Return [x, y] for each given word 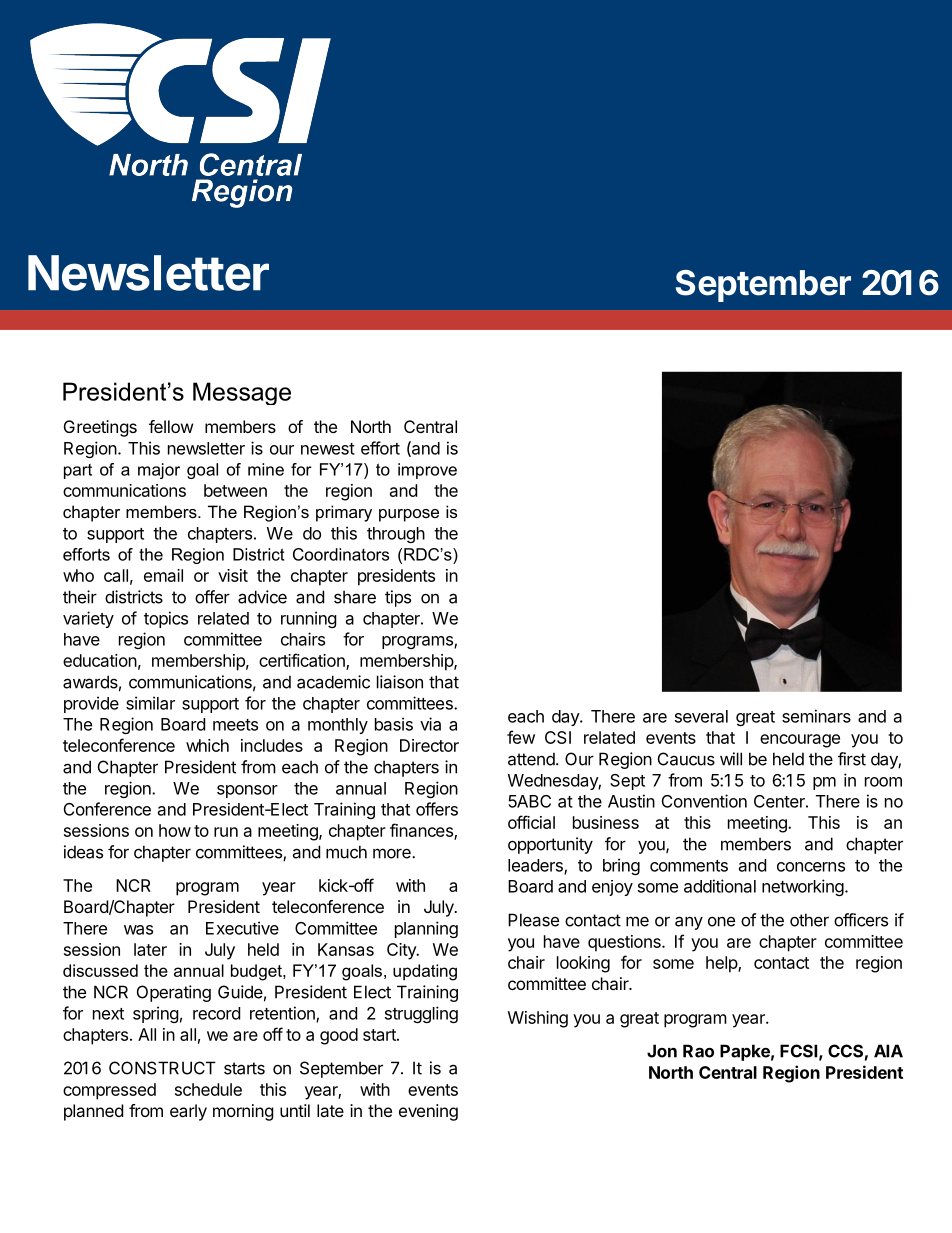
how [175, 830]
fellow [171, 426]
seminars [816, 716]
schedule [208, 1089]
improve [427, 471]
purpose [409, 515]
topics [166, 619]
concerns [811, 867]
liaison [400, 682]
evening [428, 1112]
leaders [536, 866]
